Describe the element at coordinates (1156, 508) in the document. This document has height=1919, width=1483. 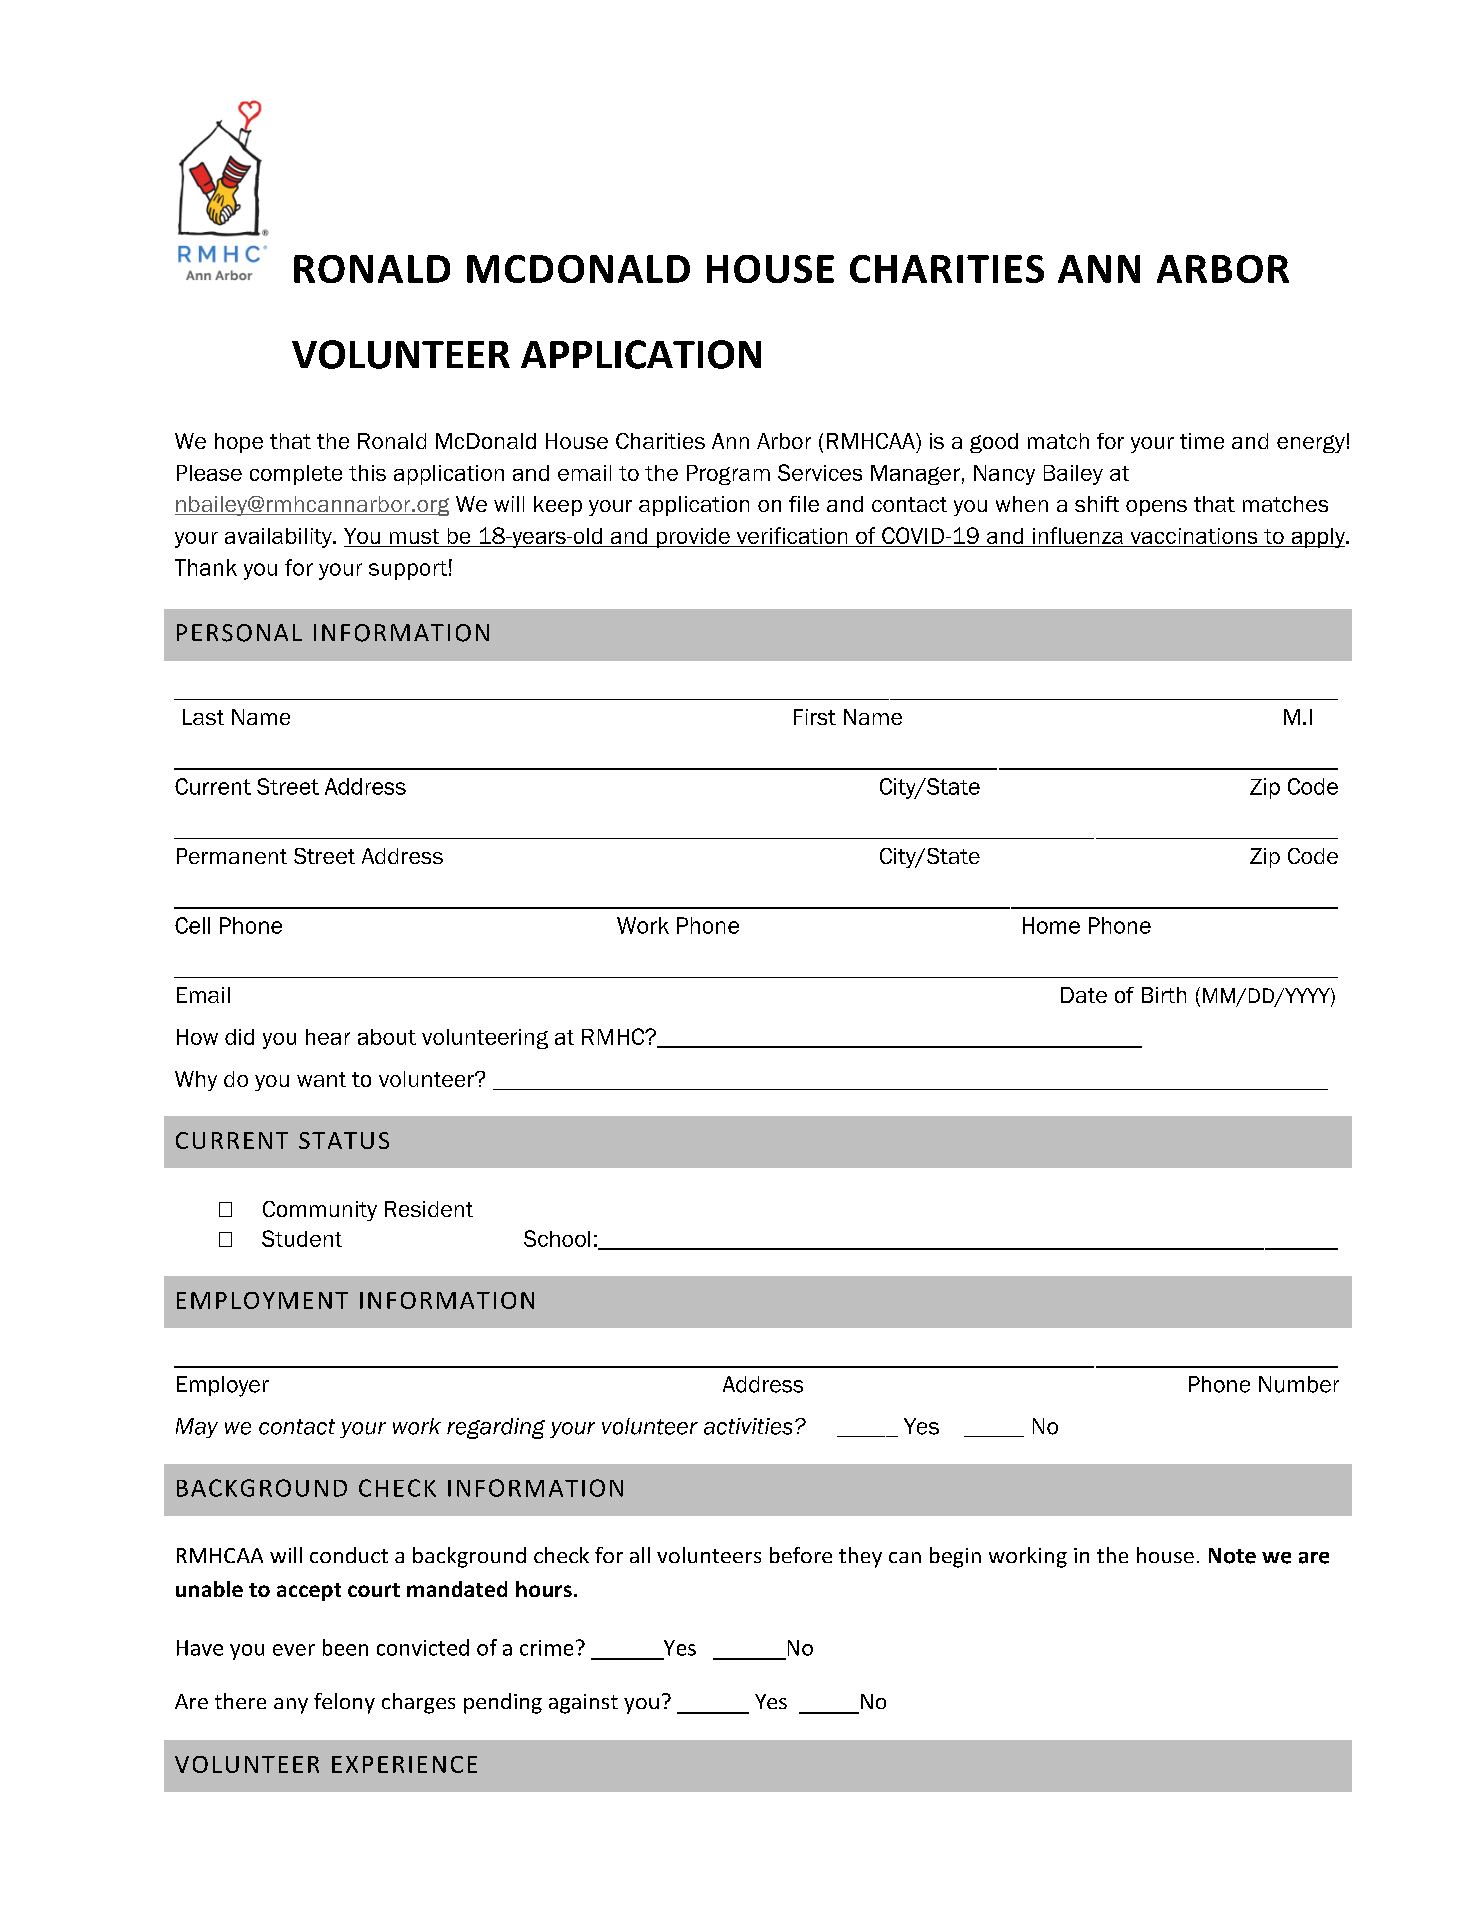
I see `opens` at that location.
